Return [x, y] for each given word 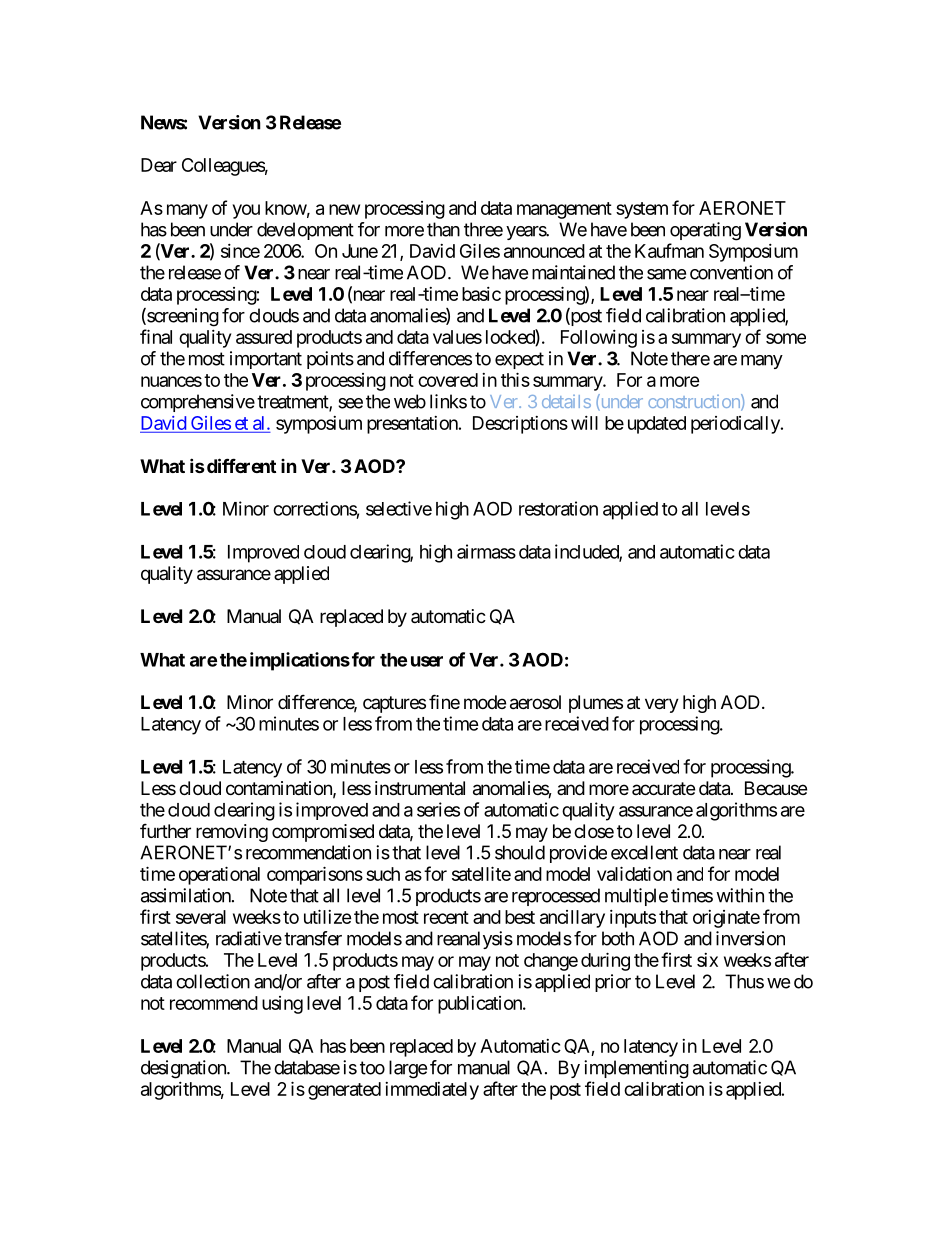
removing [232, 833]
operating [705, 231]
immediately [432, 1091]
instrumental [420, 788]
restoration [558, 508]
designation [184, 1069]
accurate [663, 788]
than [443, 229]
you [246, 211]
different [240, 465]
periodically [736, 425]
